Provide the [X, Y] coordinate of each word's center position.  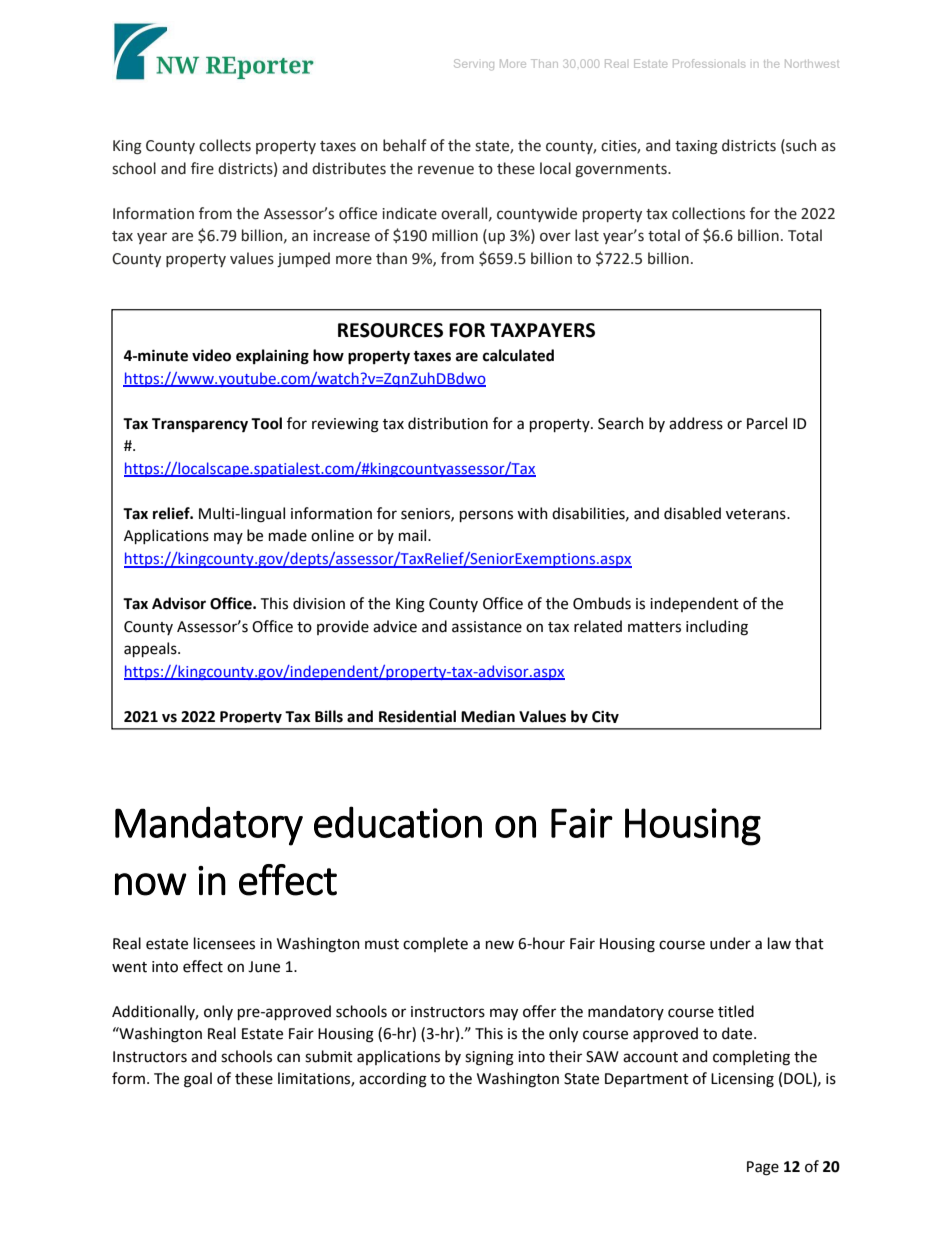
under [730, 943]
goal [198, 1080]
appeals [151, 649]
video [211, 355]
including [717, 628]
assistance [487, 627]
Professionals [709, 63]
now [151, 884]
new [500, 945]
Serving [474, 64]
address [696, 423]
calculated [518, 355]
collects [225, 145]
